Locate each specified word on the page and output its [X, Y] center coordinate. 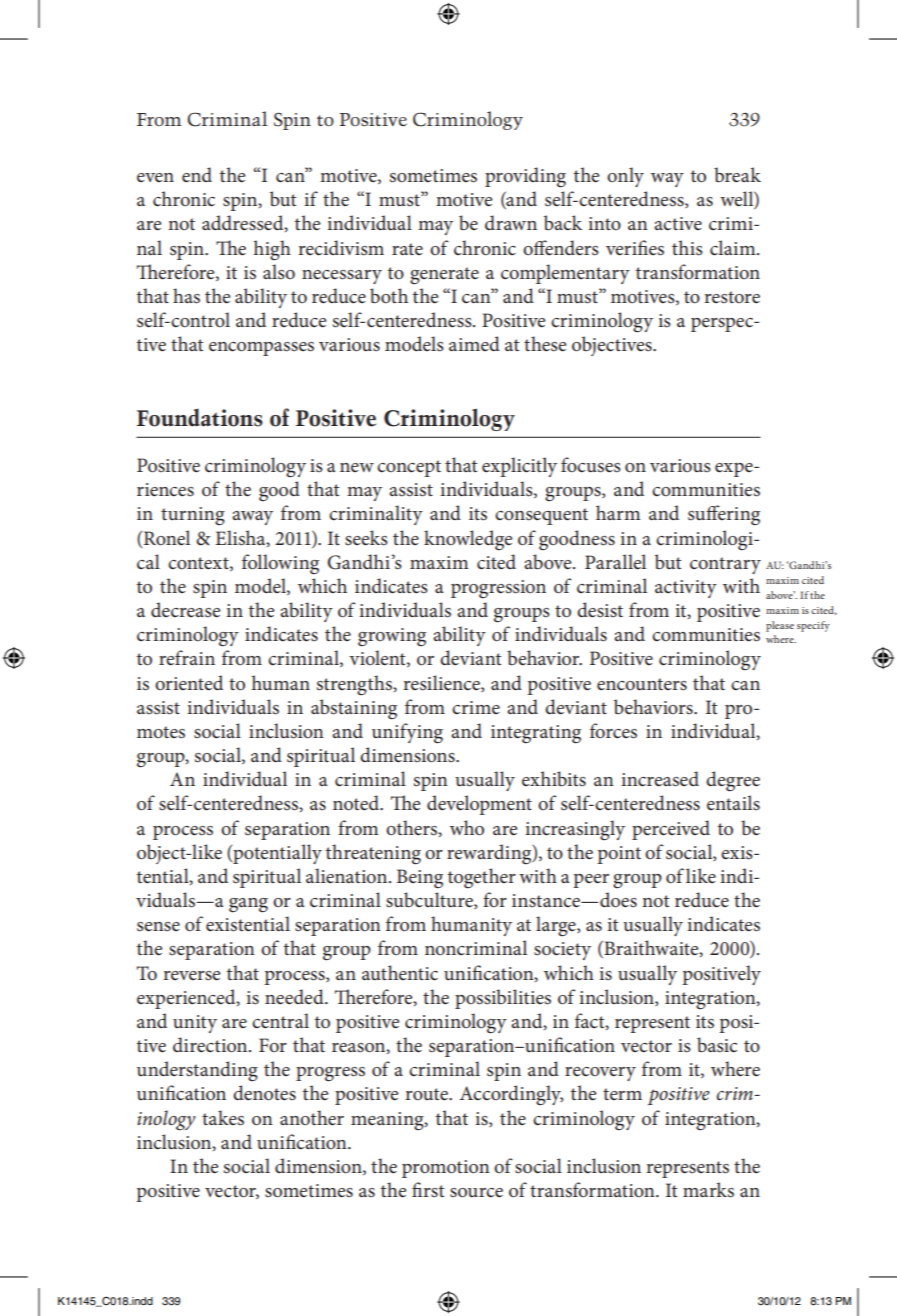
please [780, 626]
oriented [189, 683]
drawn [511, 222]
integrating [536, 734]
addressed [244, 223]
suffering [724, 515]
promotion [446, 1169]
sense [158, 927]
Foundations [200, 417]
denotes [264, 1093]
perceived [671, 830]
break [737, 175]
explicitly [519, 467]
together [482, 878]
